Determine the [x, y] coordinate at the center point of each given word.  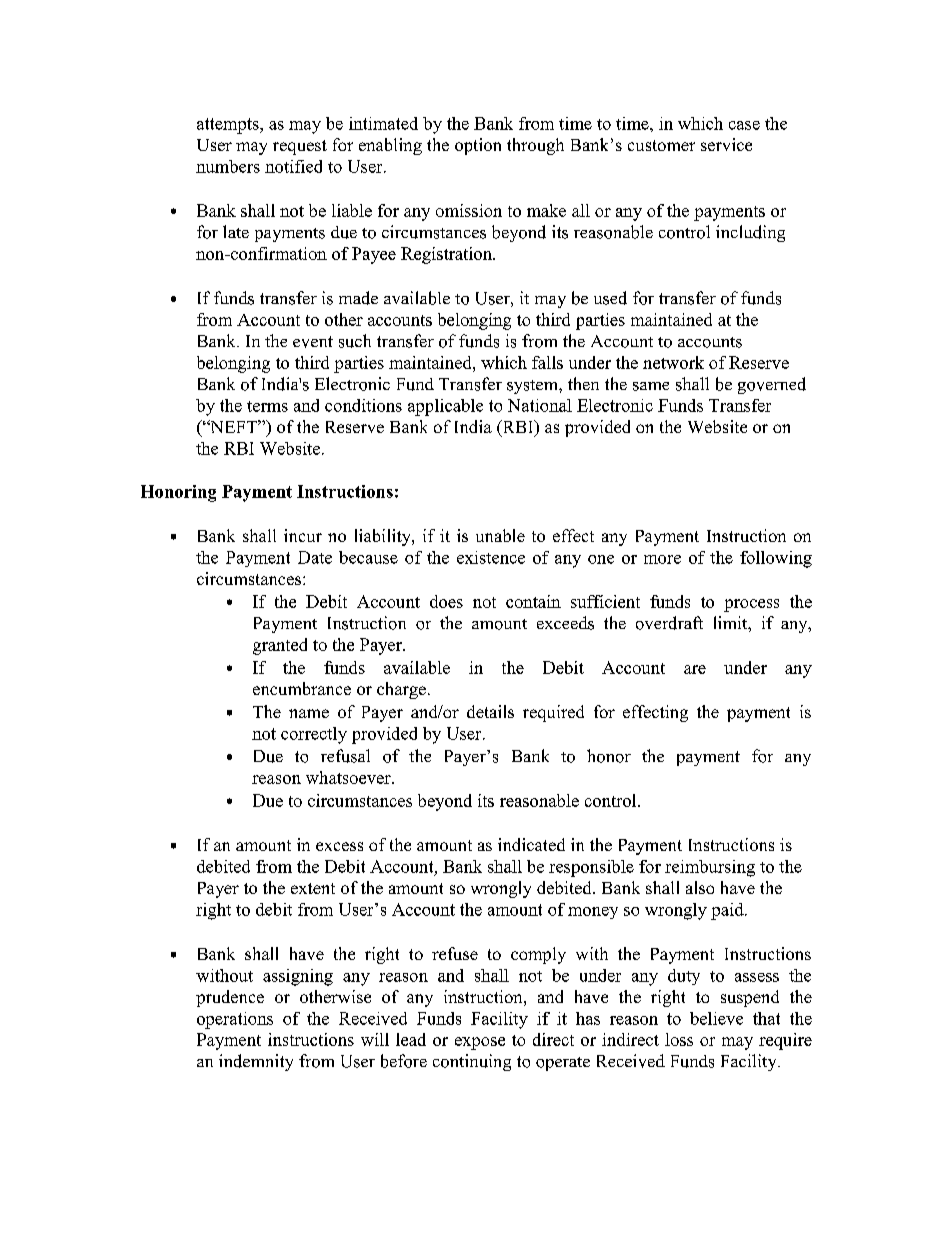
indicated [531, 844]
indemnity [256, 1062]
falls [547, 362]
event [313, 342]
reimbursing [710, 868]
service [726, 144]
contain [533, 601]
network [673, 362]
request [300, 147]
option [478, 146]
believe [716, 1018]
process [751, 605]
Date [315, 557]
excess [339, 846]
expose [480, 1043]
